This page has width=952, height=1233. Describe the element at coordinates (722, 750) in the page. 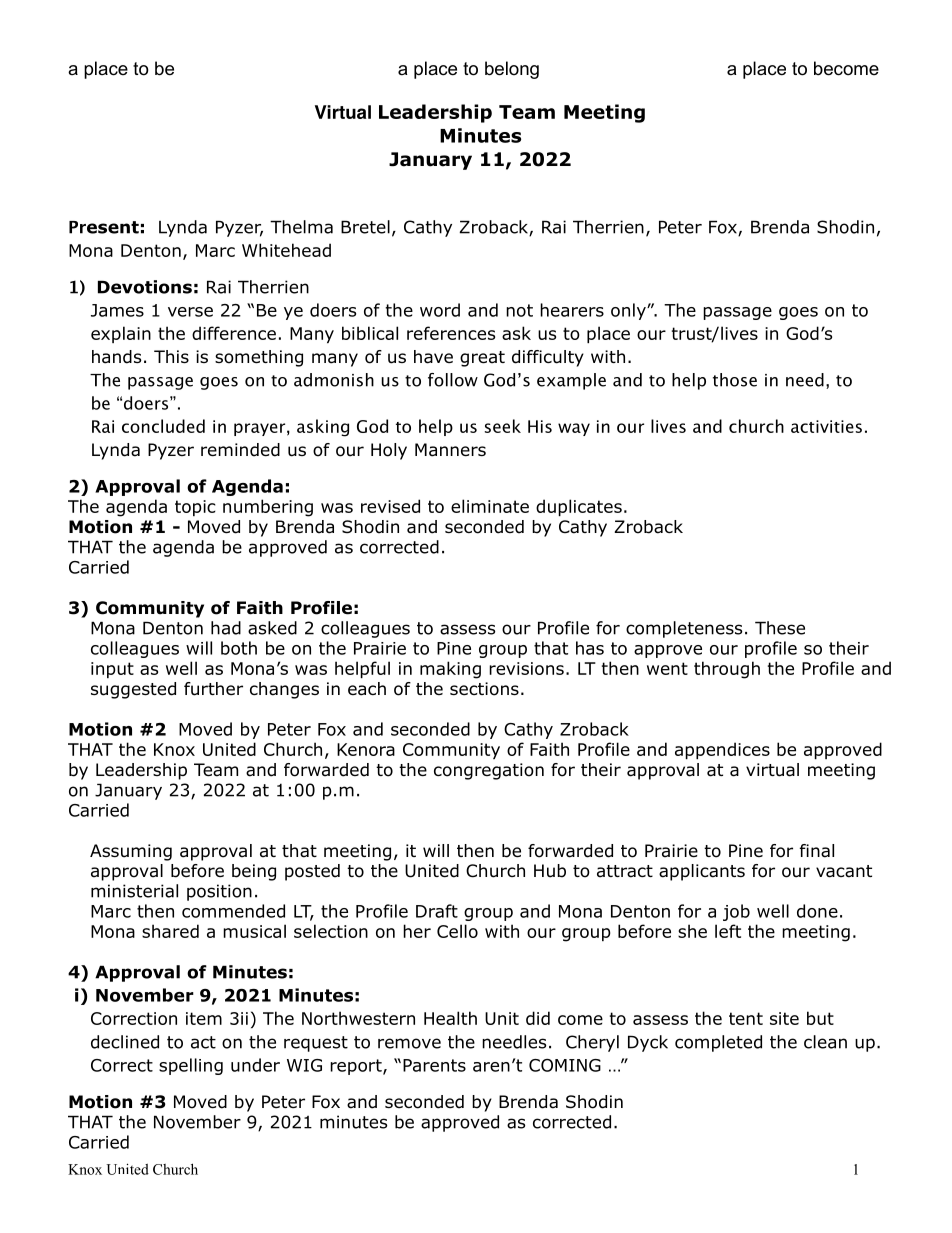

I see `appendices` at that location.
